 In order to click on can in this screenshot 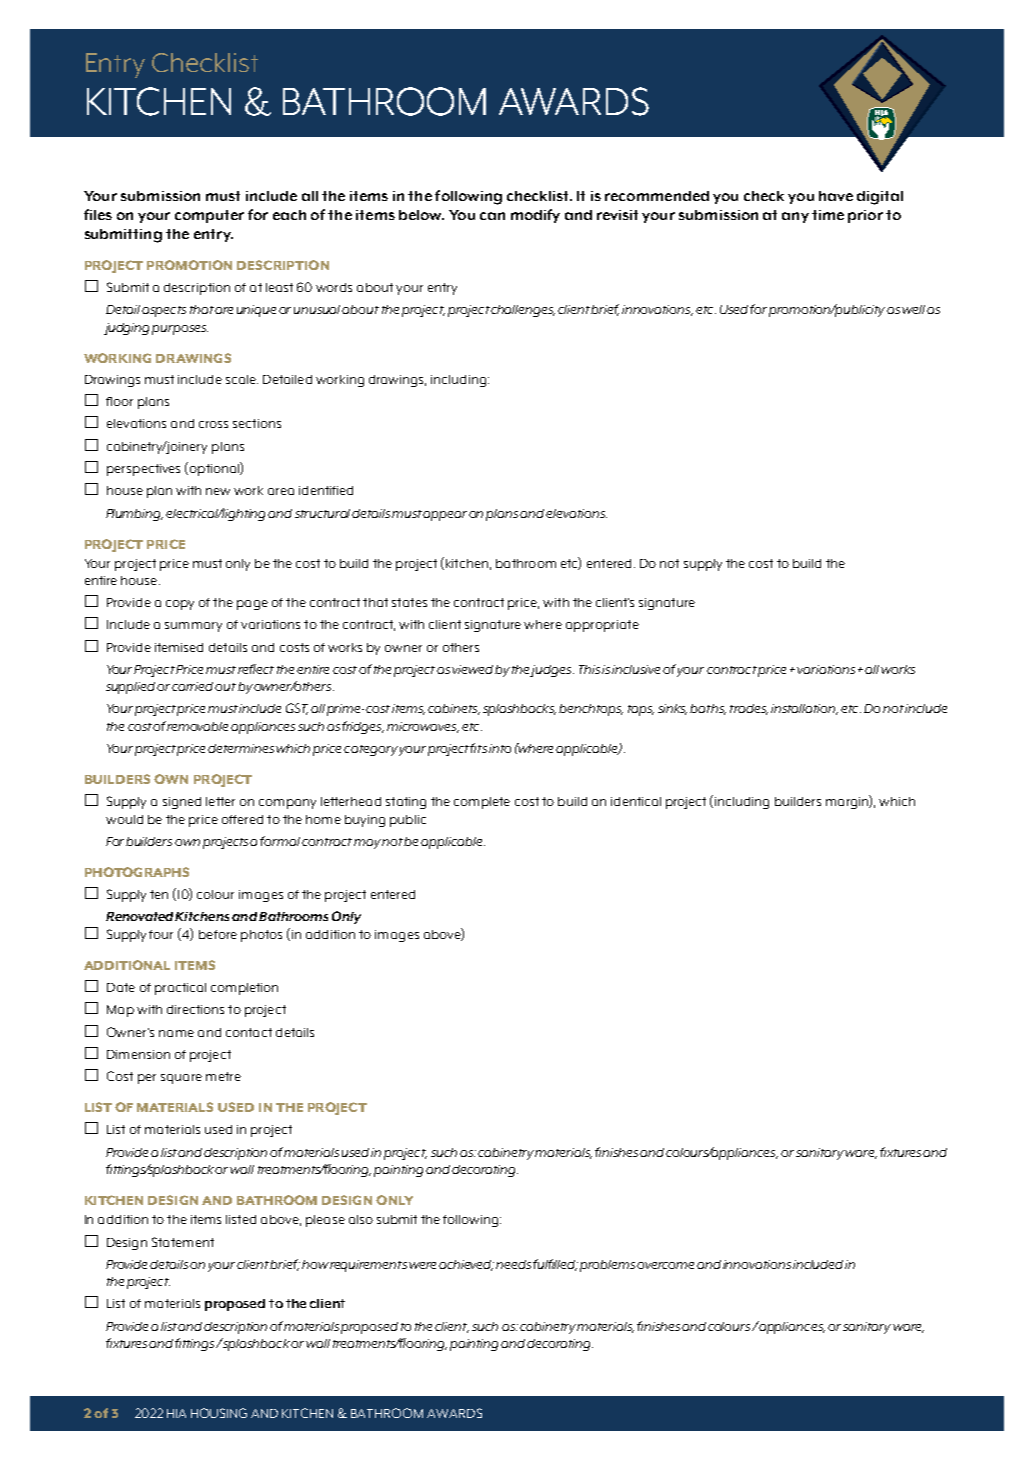, I will do `click(492, 216)`.
